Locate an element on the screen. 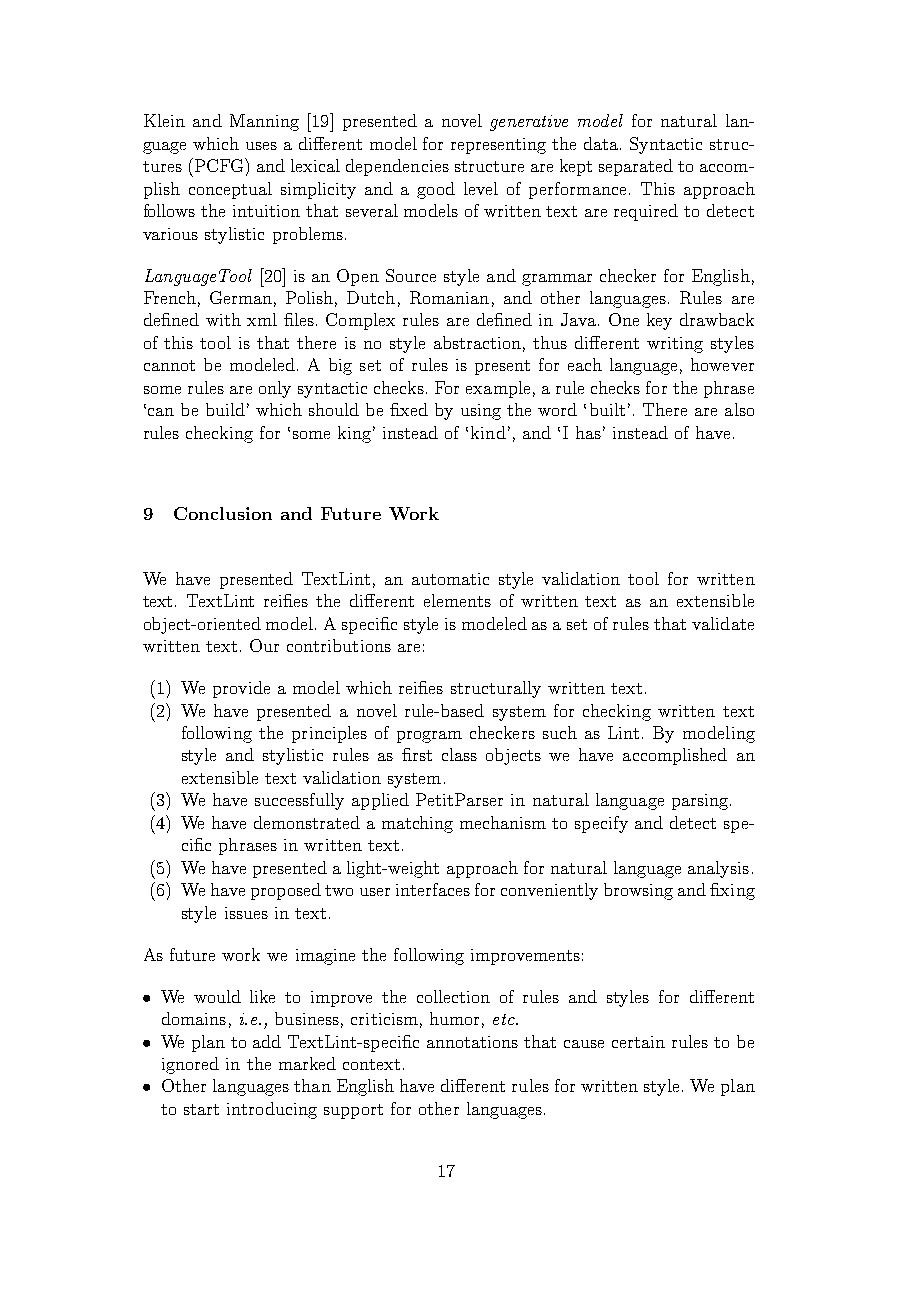 Image resolution: width=924 pixels, height=1308 pixels. good is located at coordinates (436, 190).
